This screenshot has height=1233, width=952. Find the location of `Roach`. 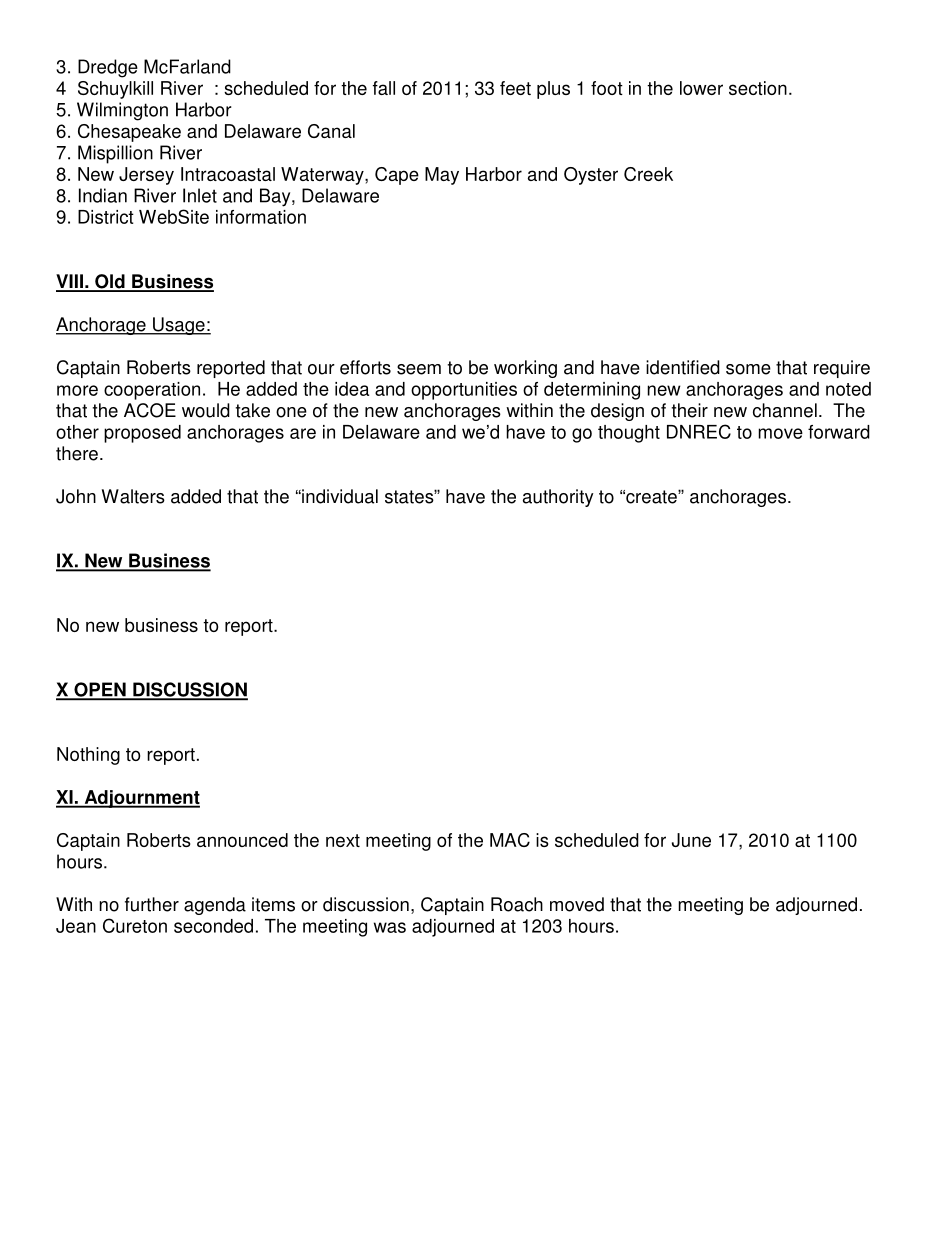

Roach is located at coordinates (517, 904).
